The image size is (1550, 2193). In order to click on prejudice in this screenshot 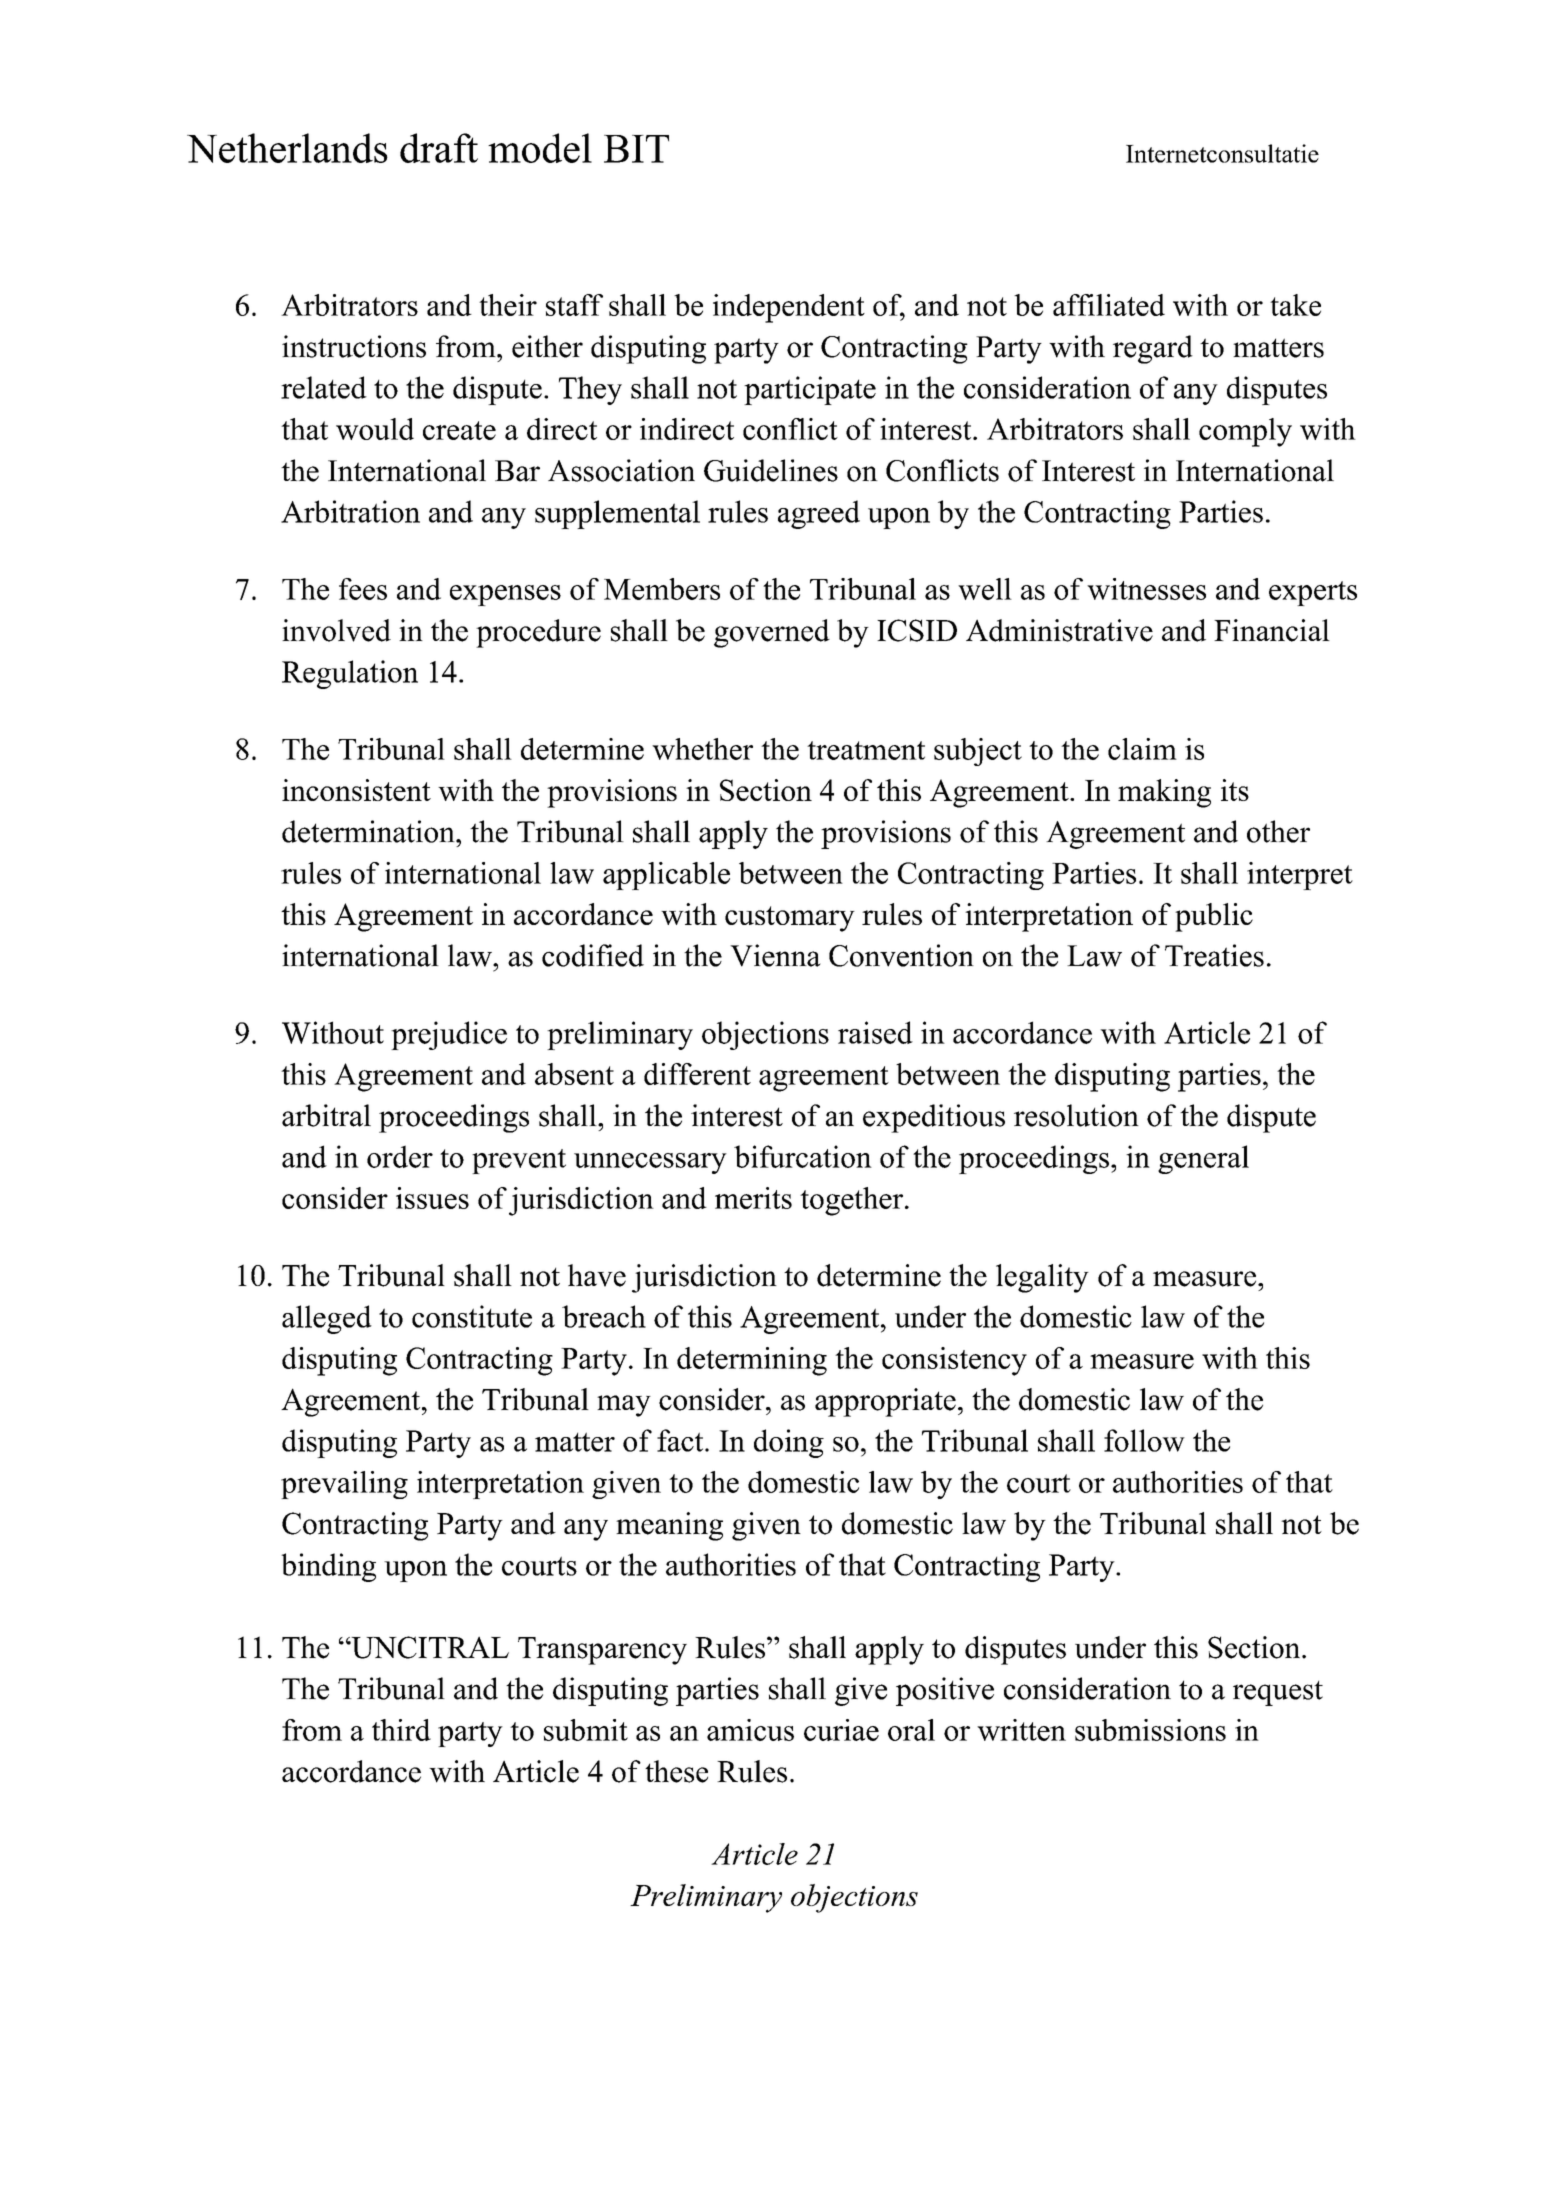, I will do `click(449, 1035)`.
